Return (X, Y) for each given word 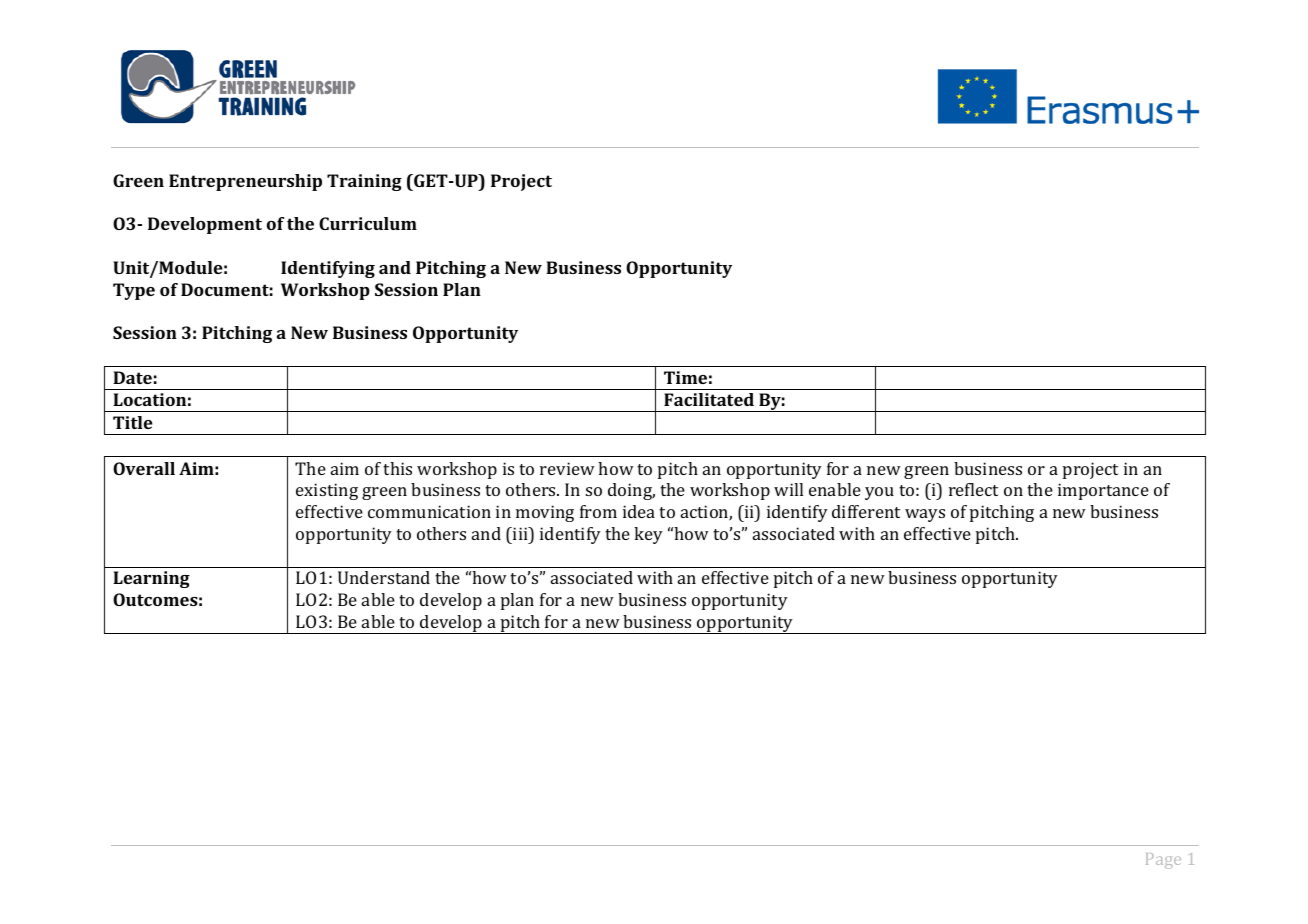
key (648, 535)
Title (132, 422)
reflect (973, 489)
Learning (151, 579)
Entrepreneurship (245, 182)
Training (364, 182)
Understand (384, 577)
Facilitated (709, 399)
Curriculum (368, 223)
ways (925, 515)
